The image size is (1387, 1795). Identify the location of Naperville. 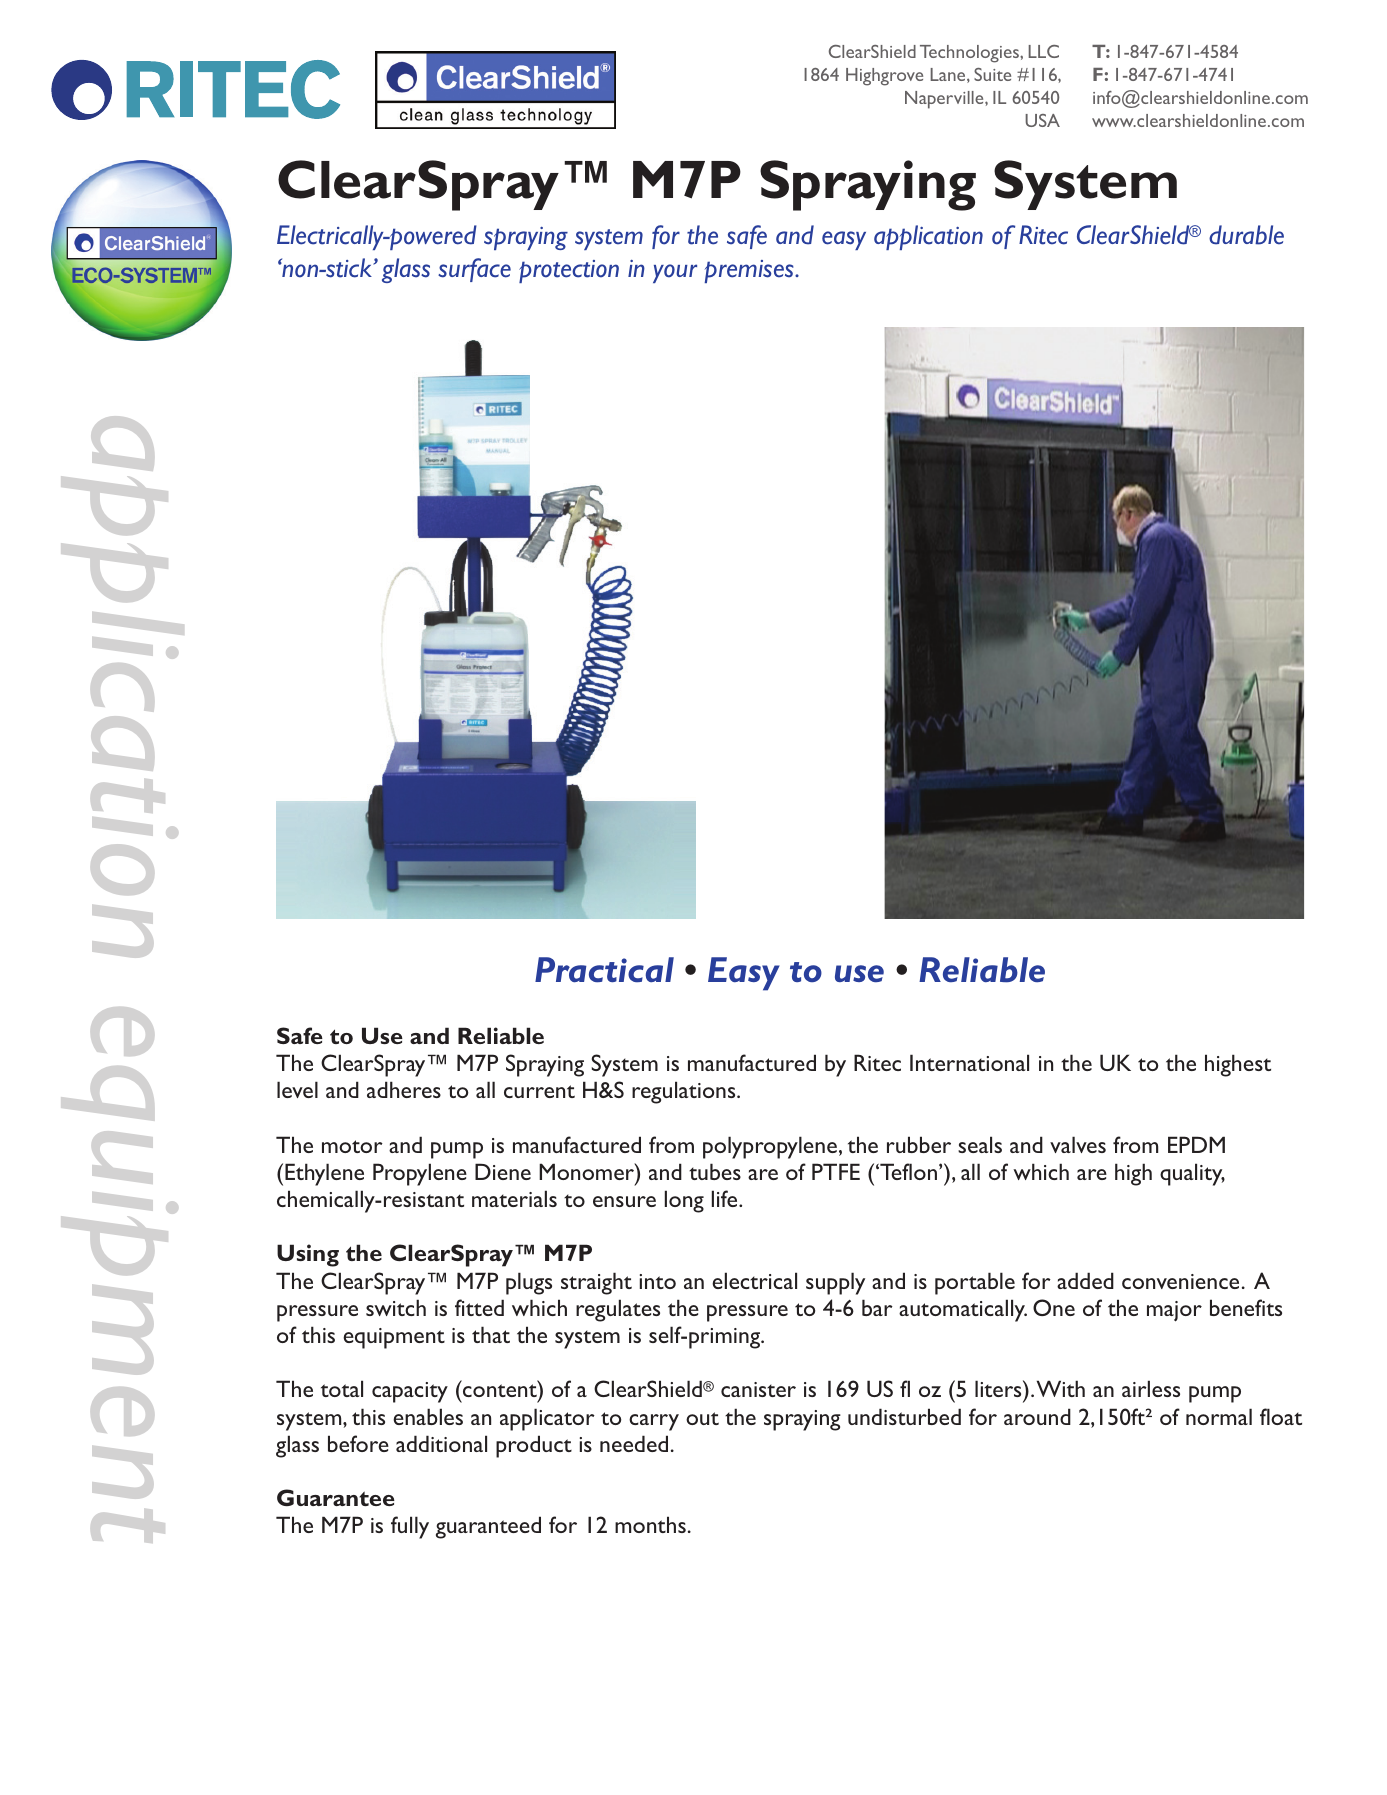
(945, 100).
